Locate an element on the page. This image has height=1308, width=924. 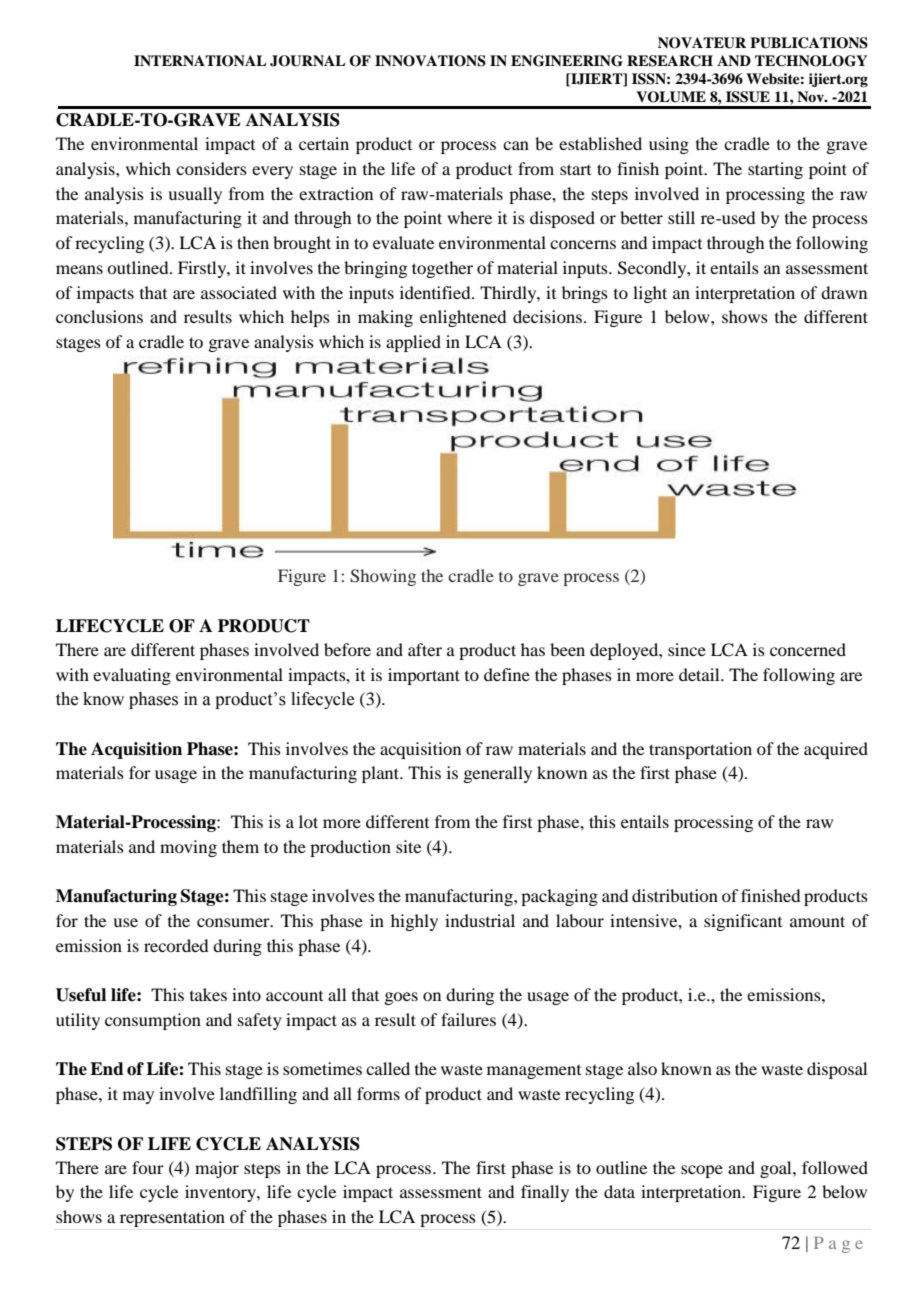
evaluating is located at coordinates (132, 676).
